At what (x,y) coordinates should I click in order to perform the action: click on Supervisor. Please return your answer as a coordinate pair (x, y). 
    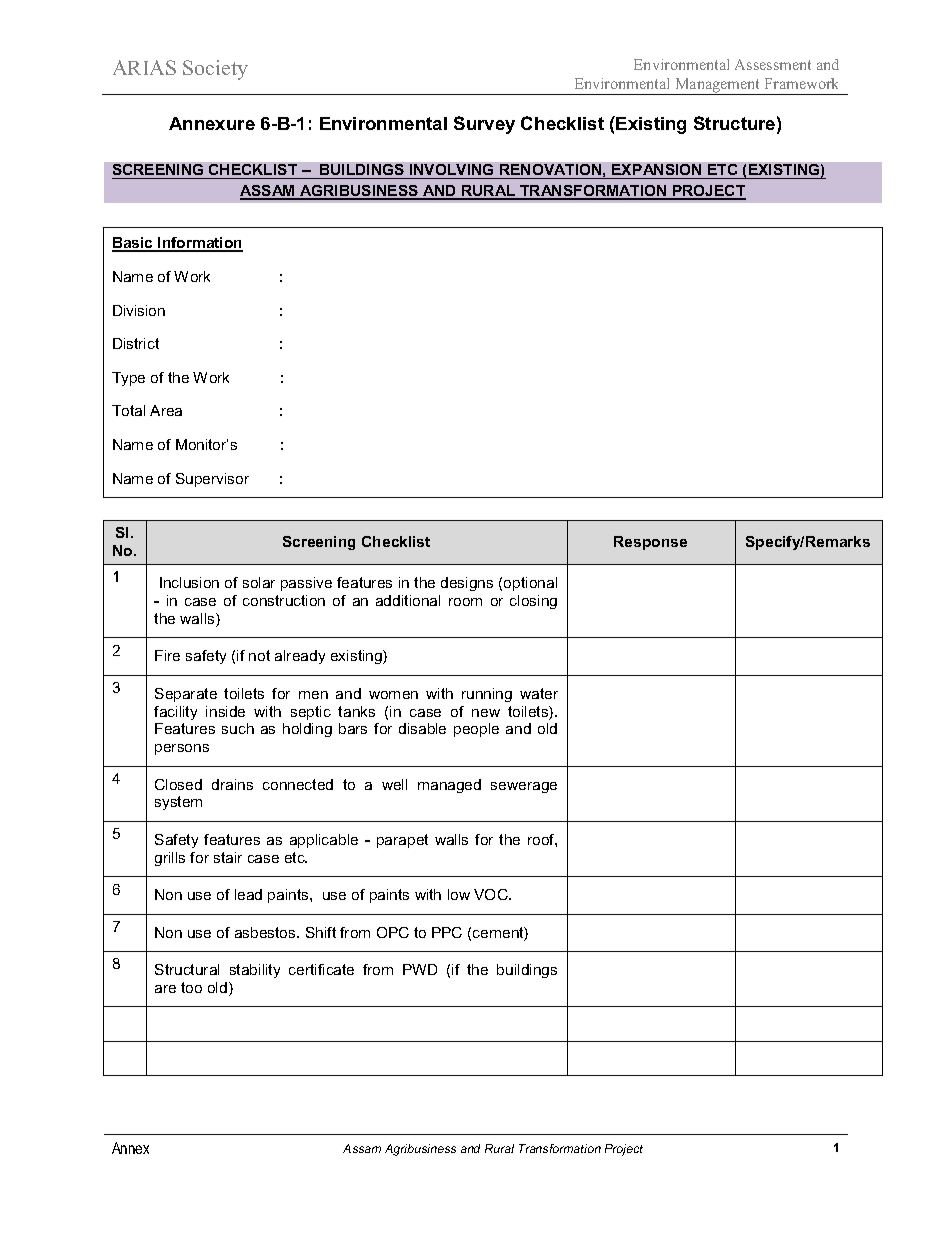
    Looking at the image, I should click on (212, 480).
